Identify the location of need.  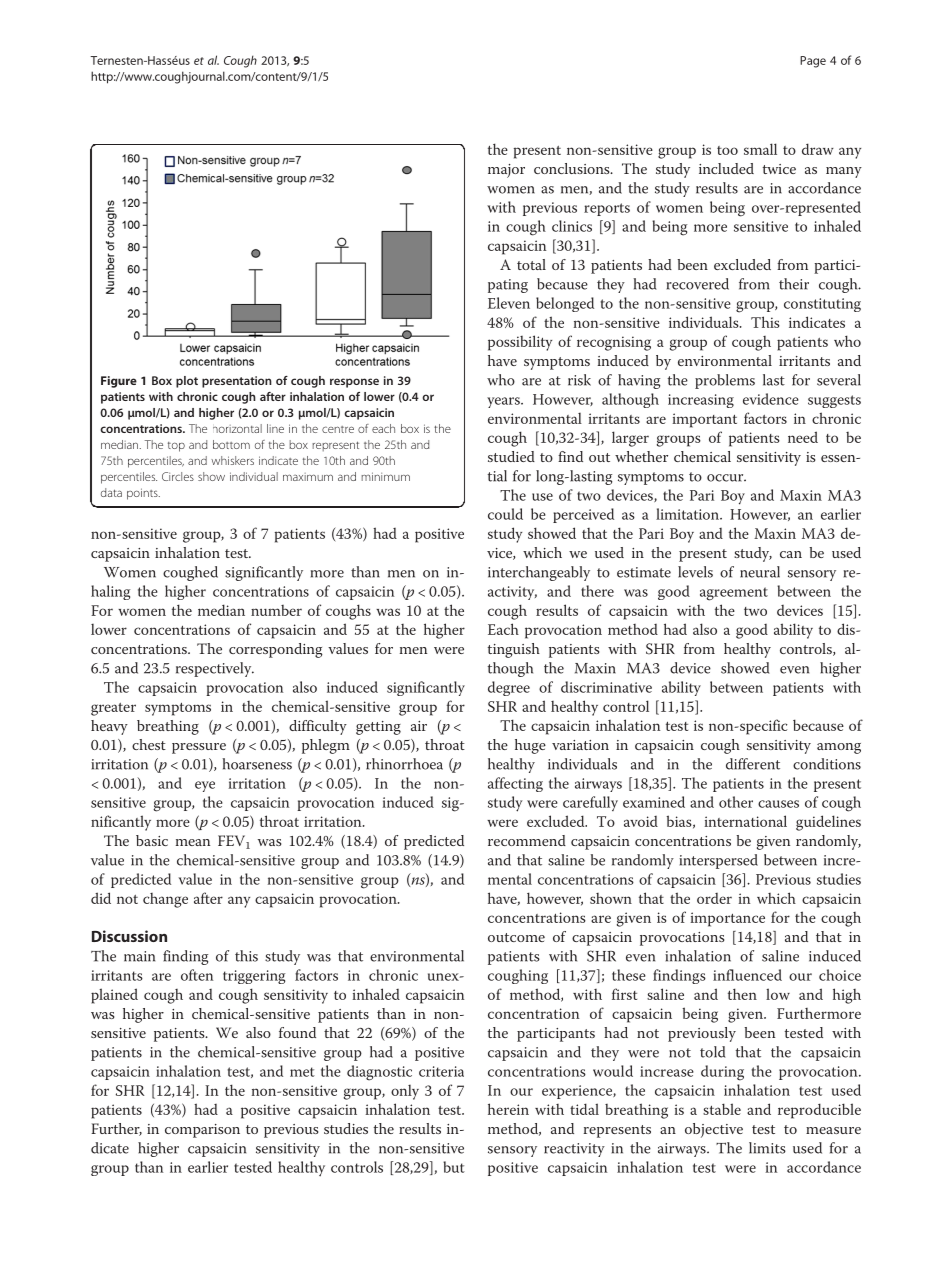
(803, 437).
